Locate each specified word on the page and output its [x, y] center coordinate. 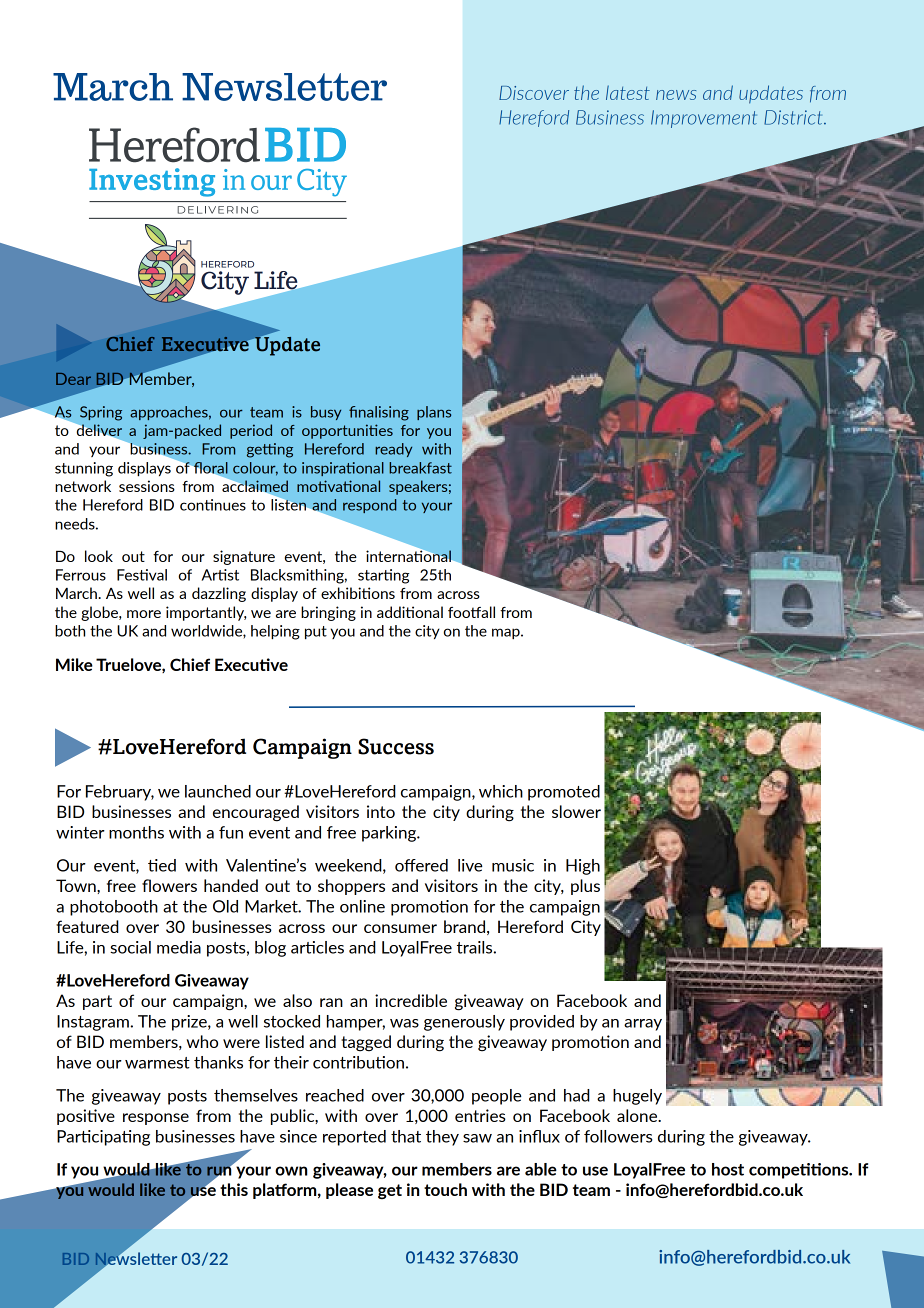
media [179, 947]
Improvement [704, 119]
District [794, 117]
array [643, 1025]
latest [628, 92]
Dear [73, 379]
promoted [564, 793]
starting [384, 576]
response [156, 1119]
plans [434, 413]
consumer [400, 928]
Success [396, 746]
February [120, 793]
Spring [101, 413]
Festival [142, 575]
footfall [471, 612]
